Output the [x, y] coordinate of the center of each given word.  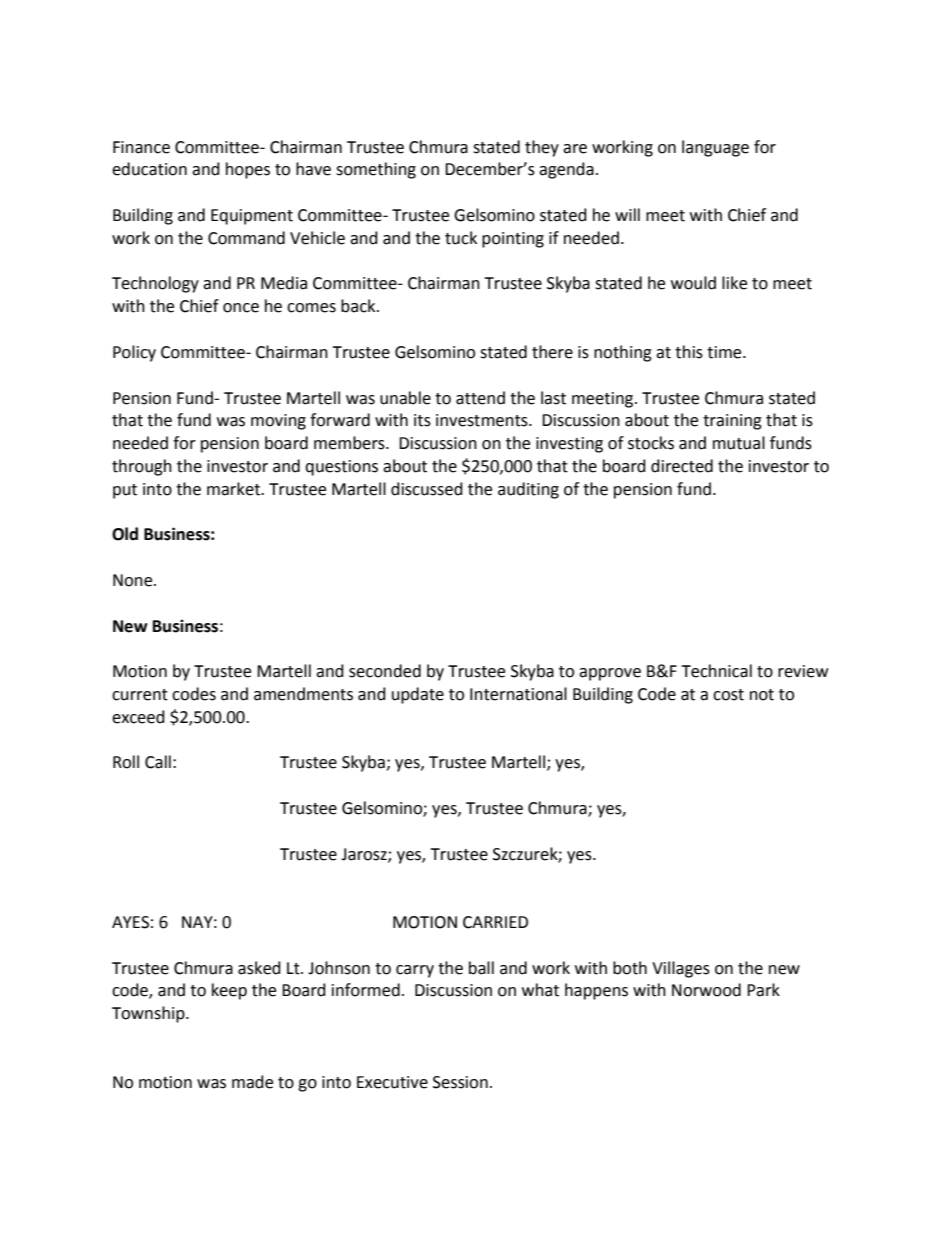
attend [480, 398]
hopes [248, 170]
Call [158, 762]
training [732, 422]
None [134, 580]
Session [460, 1082]
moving [278, 422]
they [542, 148]
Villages [681, 969]
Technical [716, 671]
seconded [385, 671]
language [715, 148]
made [252, 1082]
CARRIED [495, 922]
